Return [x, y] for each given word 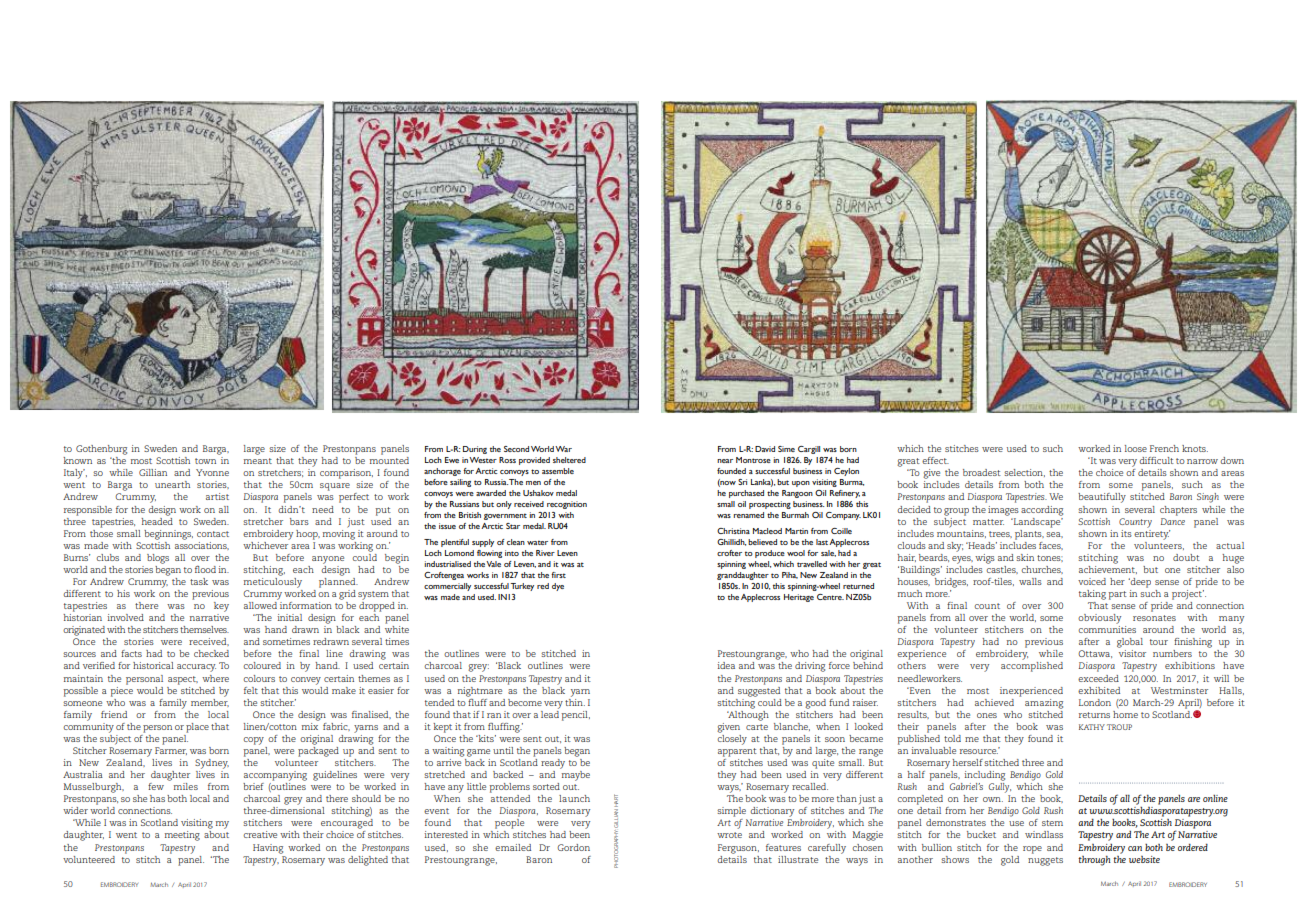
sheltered [569, 460]
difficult [1156, 460]
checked [211, 653]
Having [268, 849]
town [205, 461]
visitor [1132, 653]
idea [726, 665]
